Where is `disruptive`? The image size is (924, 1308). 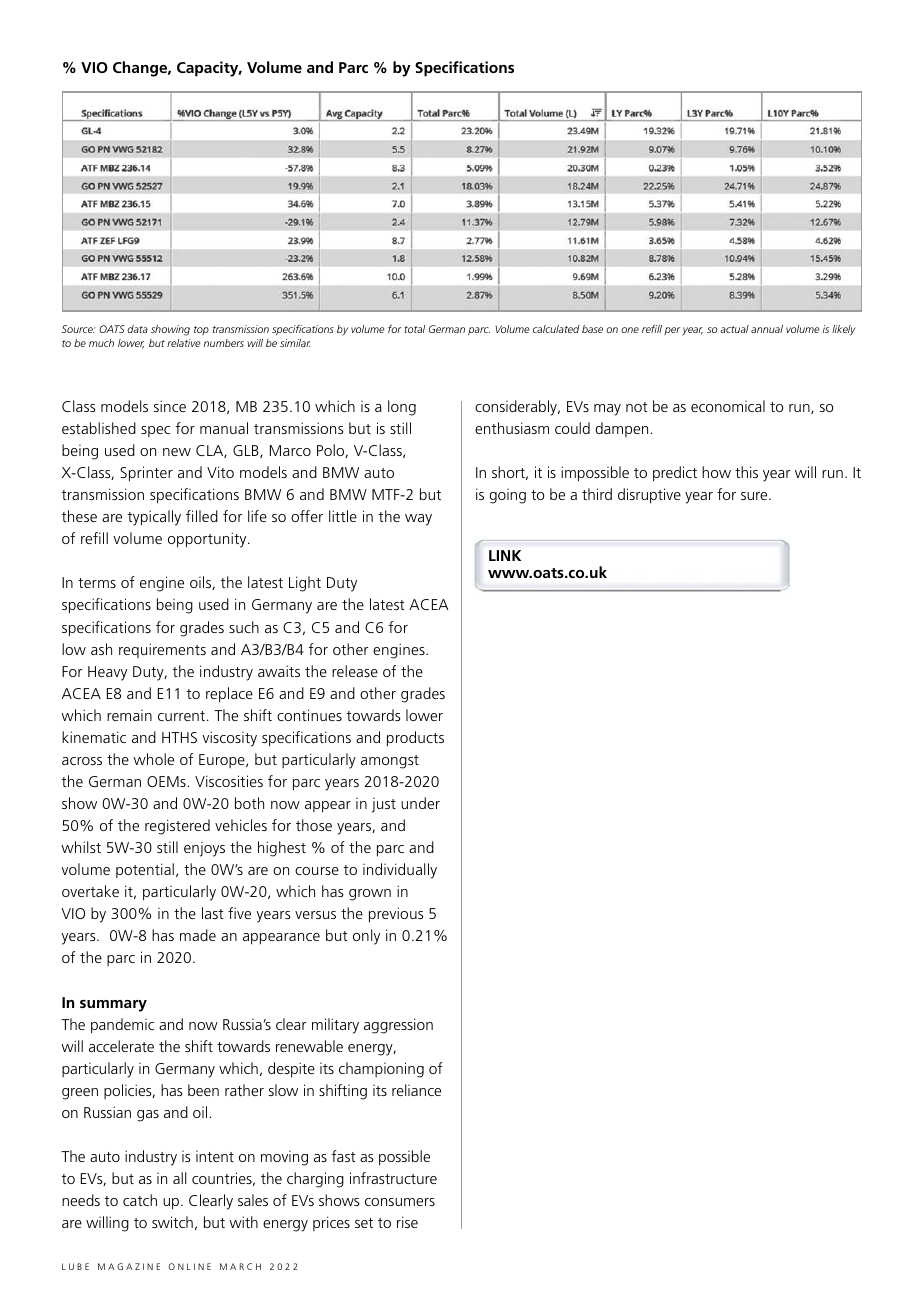 disruptive is located at coordinates (649, 496).
